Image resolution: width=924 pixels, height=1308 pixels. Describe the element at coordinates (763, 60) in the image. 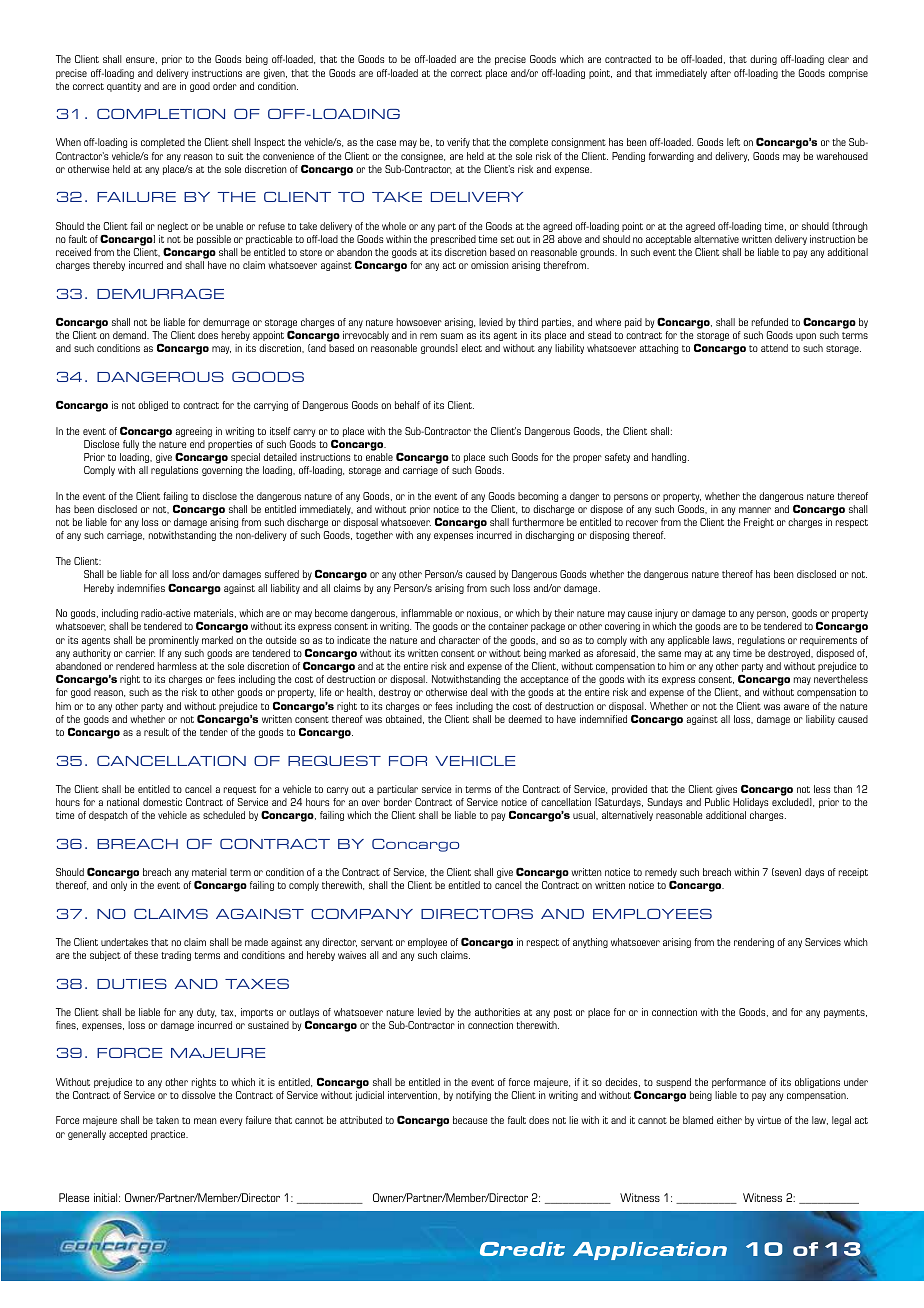

I see `during` at that location.
